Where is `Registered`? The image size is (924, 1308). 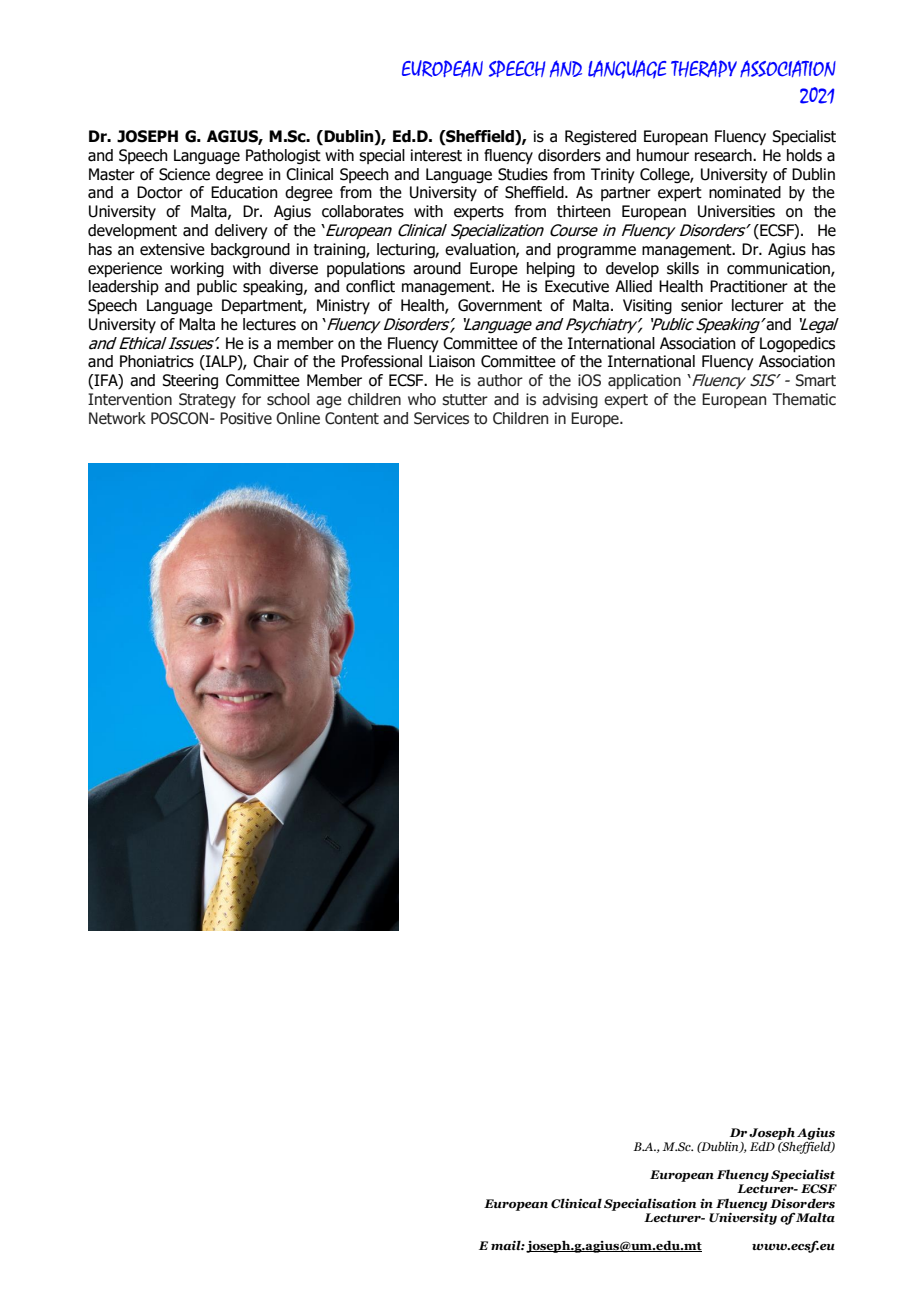 Registered is located at coordinates (600, 137).
